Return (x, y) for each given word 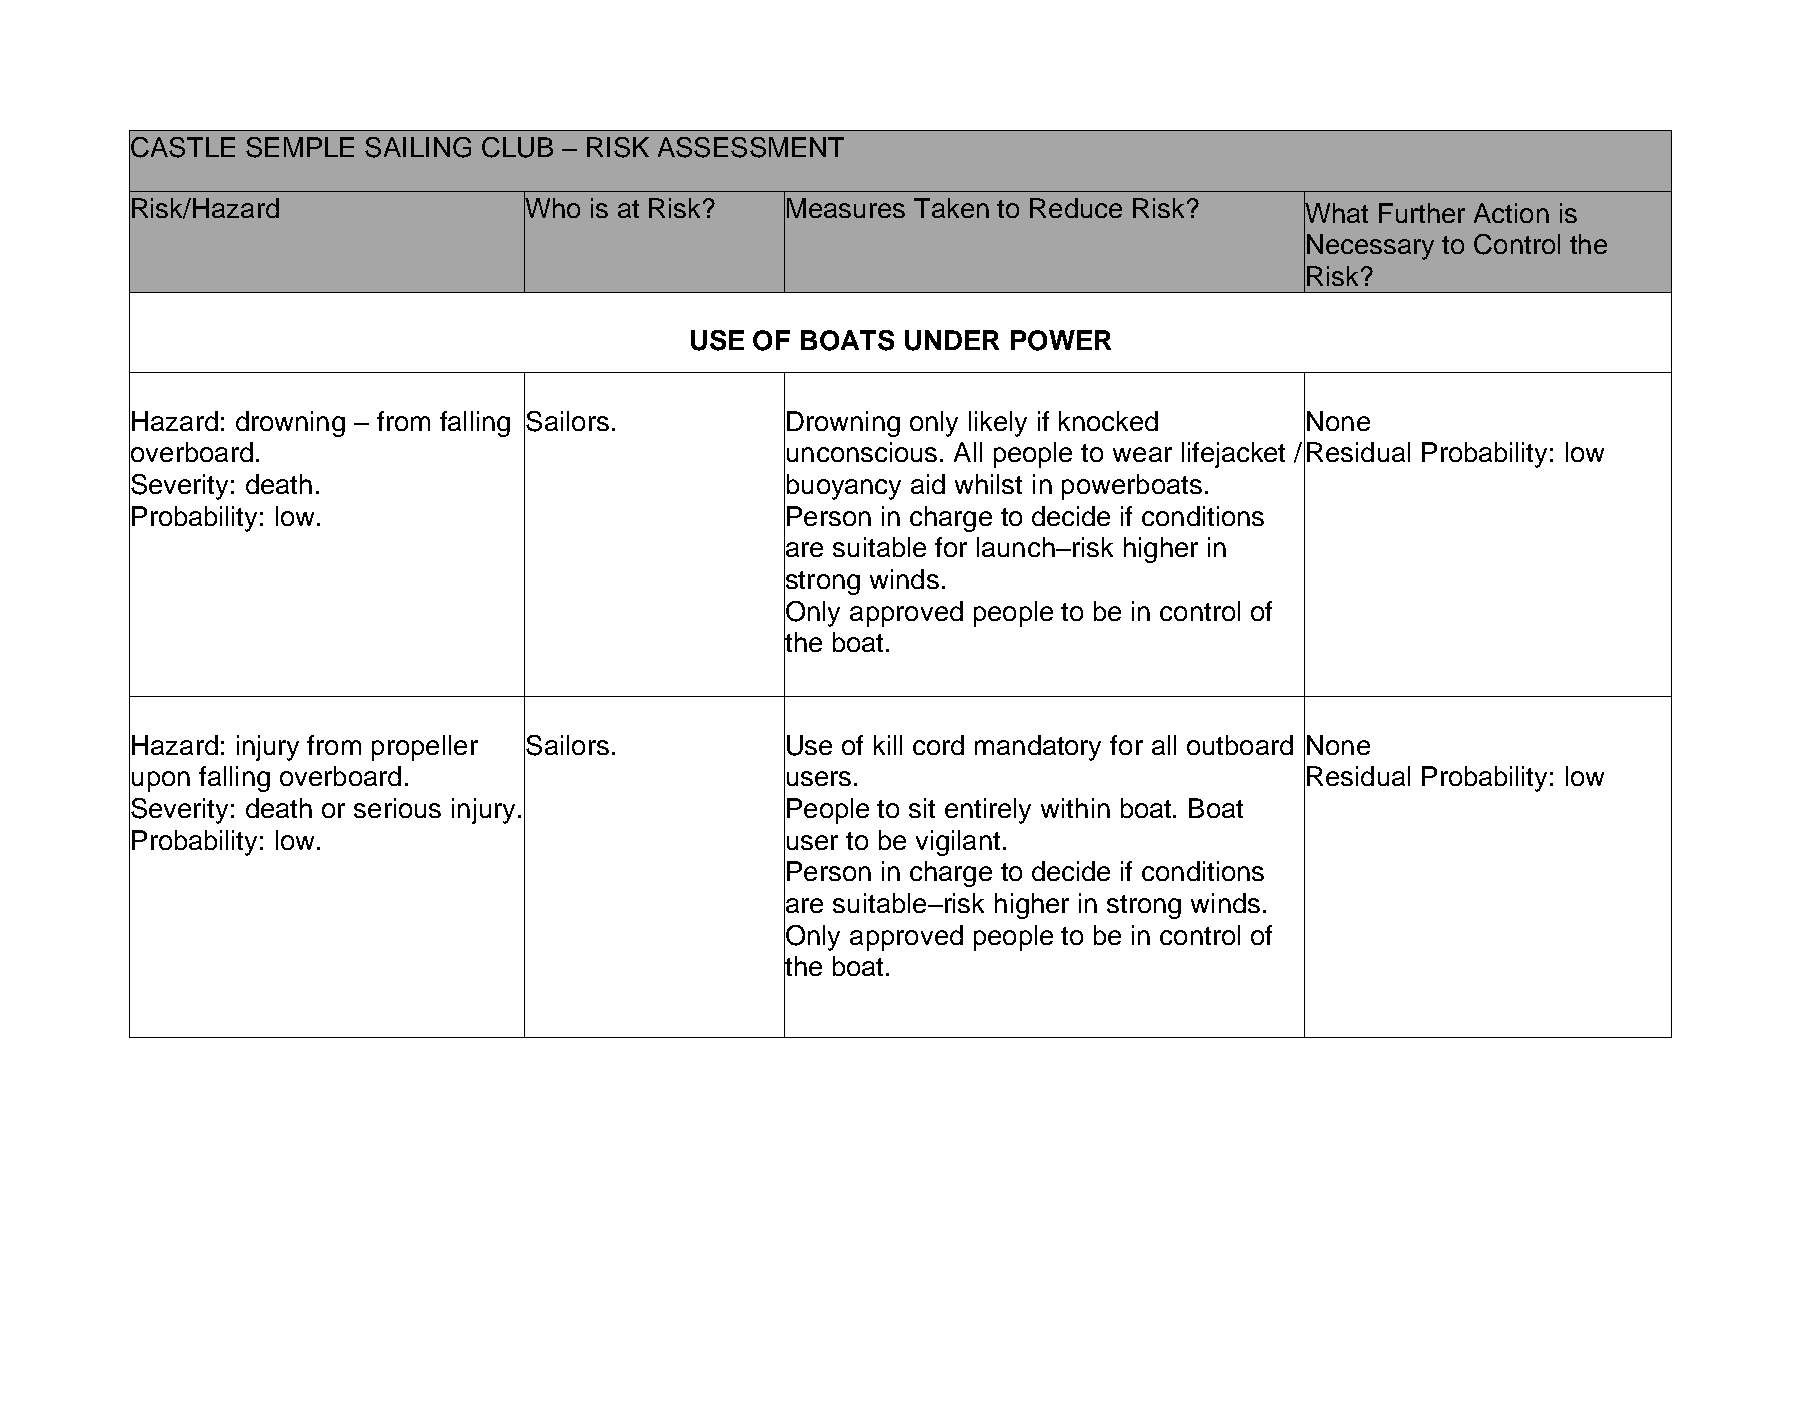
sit (922, 808)
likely (998, 424)
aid (928, 484)
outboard (1240, 745)
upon (161, 781)
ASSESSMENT (751, 147)
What (1336, 213)
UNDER (952, 340)
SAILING (418, 147)
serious (397, 808)
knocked (1108, 421)
